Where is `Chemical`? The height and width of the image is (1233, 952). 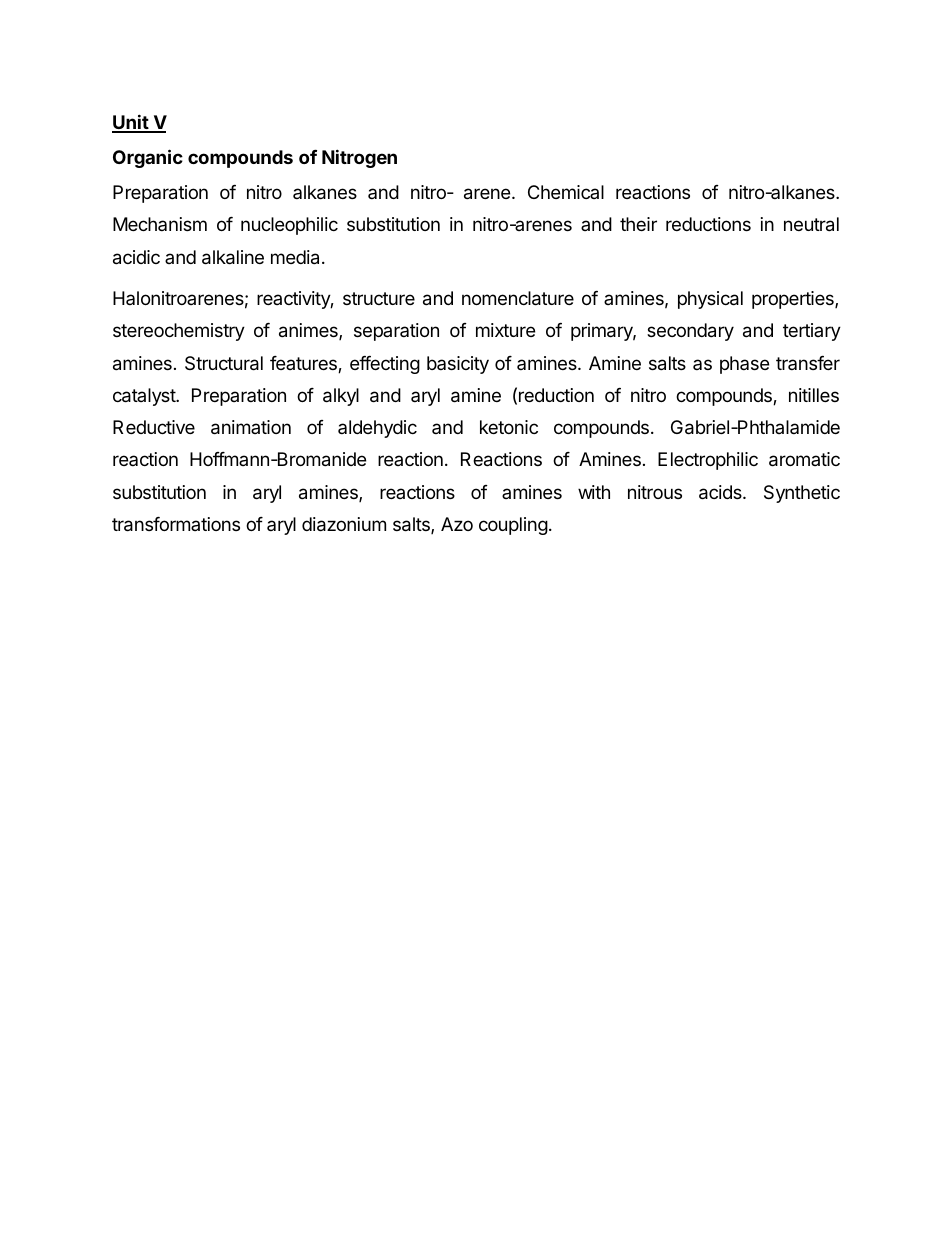 Chemical is located at coordinates (566, 192).
